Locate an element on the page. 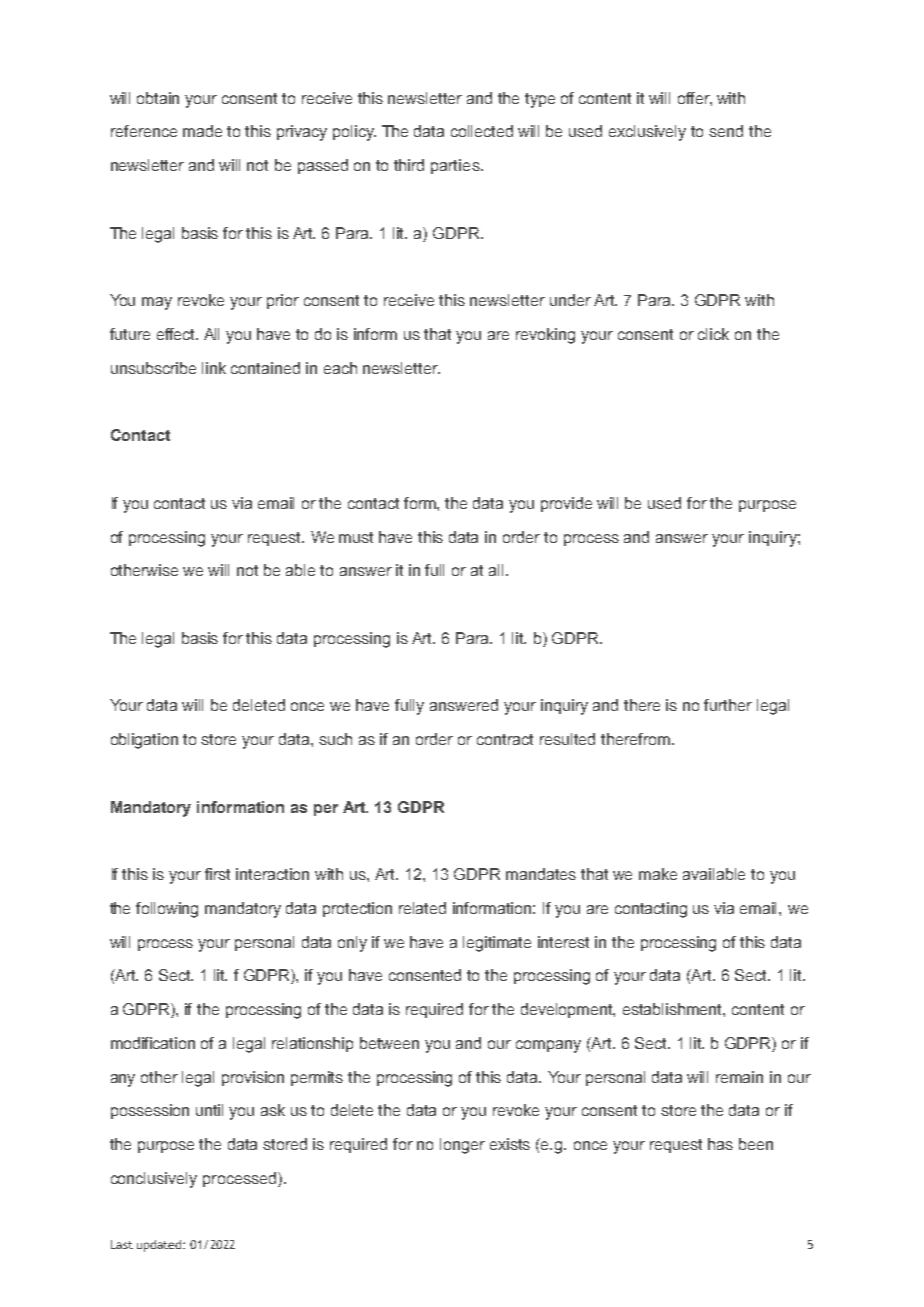 The height and width of the document is (1307, 924). between is located at coordinates (389, 1043).
